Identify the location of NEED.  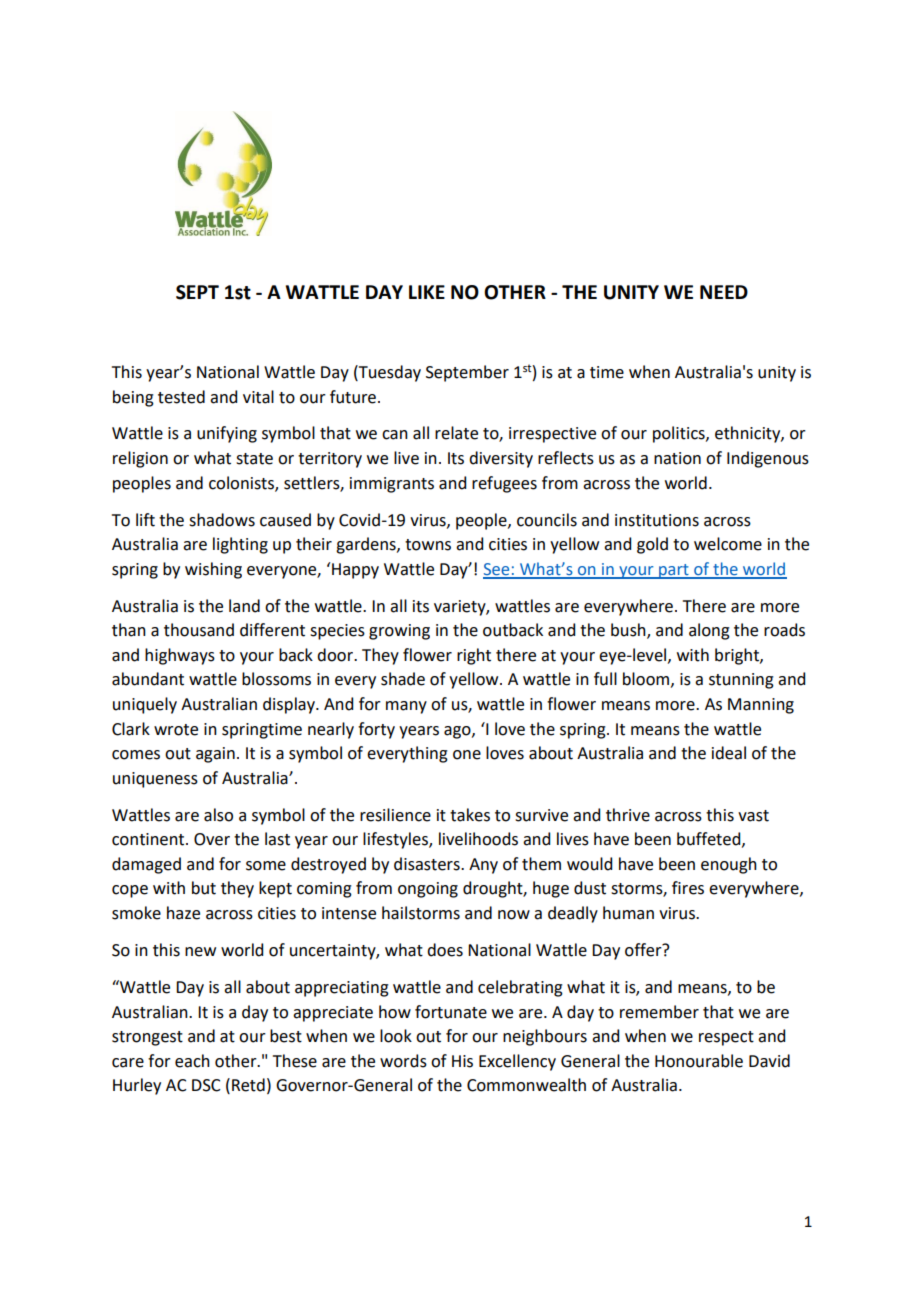
(724, 292).
